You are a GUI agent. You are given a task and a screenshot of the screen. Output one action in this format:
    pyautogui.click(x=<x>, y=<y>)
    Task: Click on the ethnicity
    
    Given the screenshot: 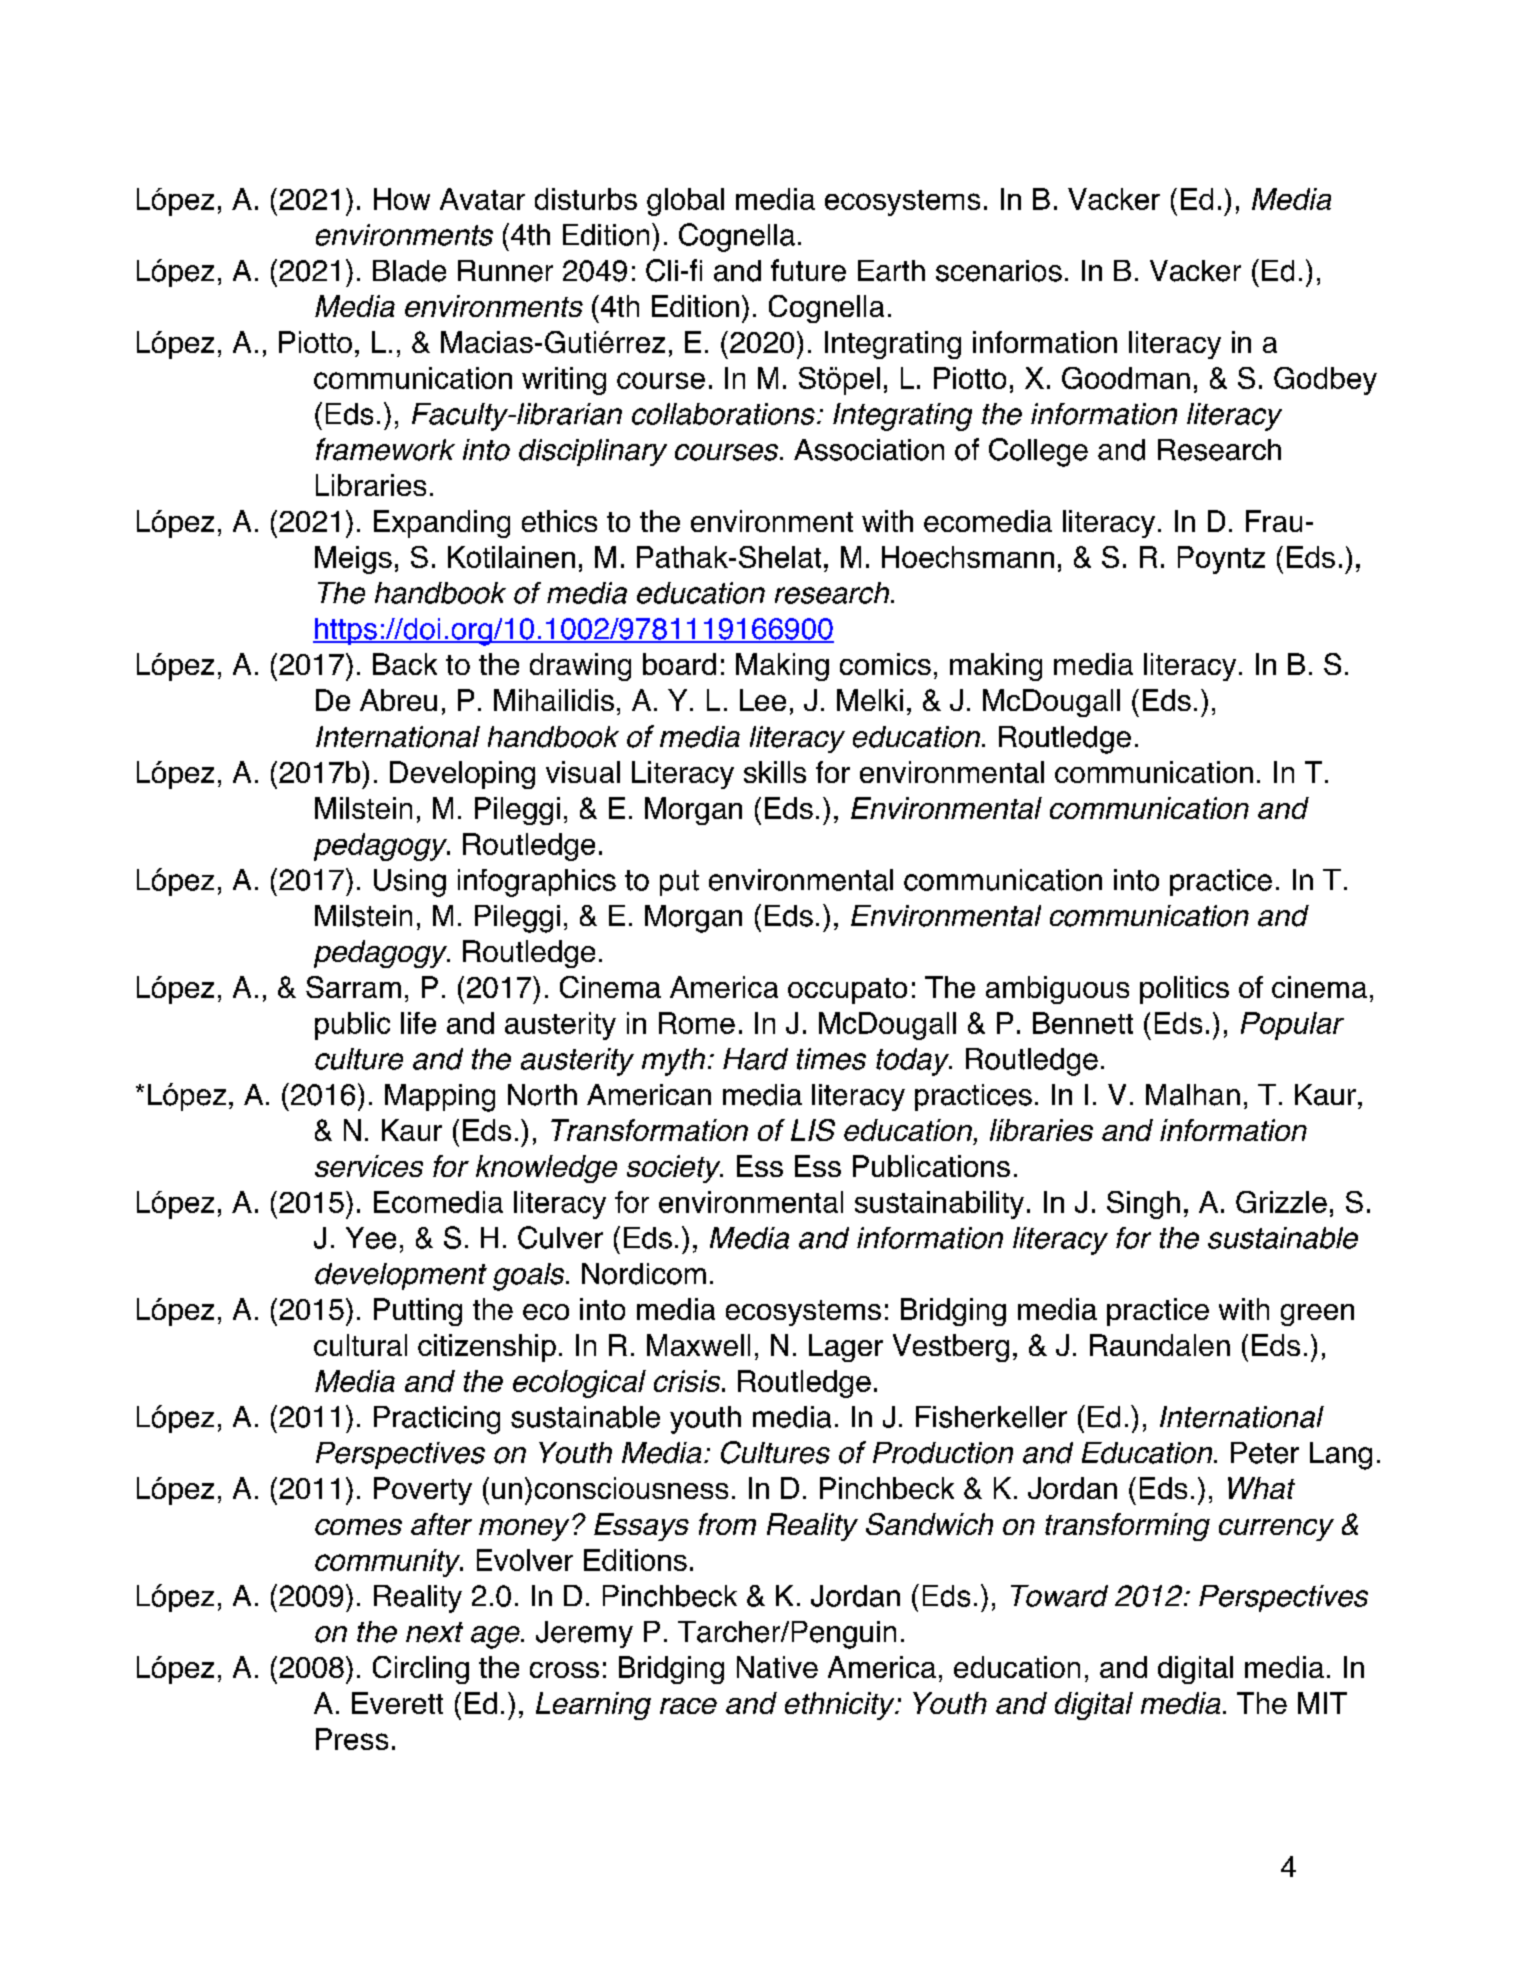 What is the action you would take?
    pyautogui.click(x=841, y=1706)
